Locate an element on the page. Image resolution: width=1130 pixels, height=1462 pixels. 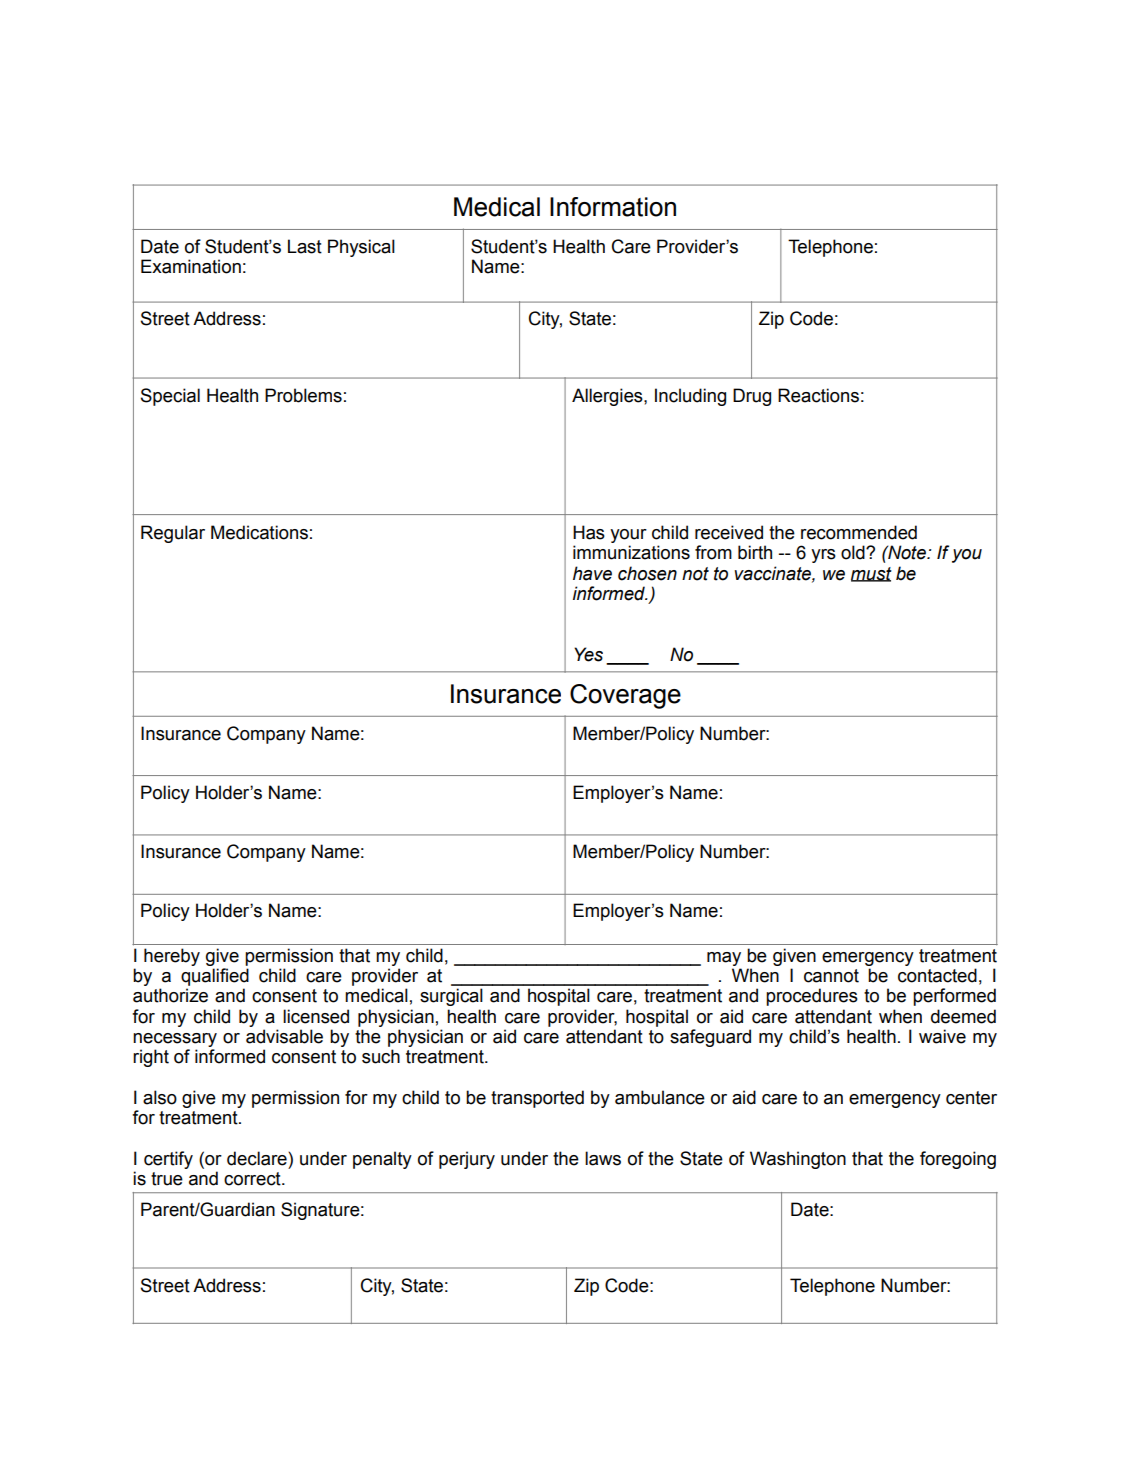
Information is located at coordinates (613, 207).
